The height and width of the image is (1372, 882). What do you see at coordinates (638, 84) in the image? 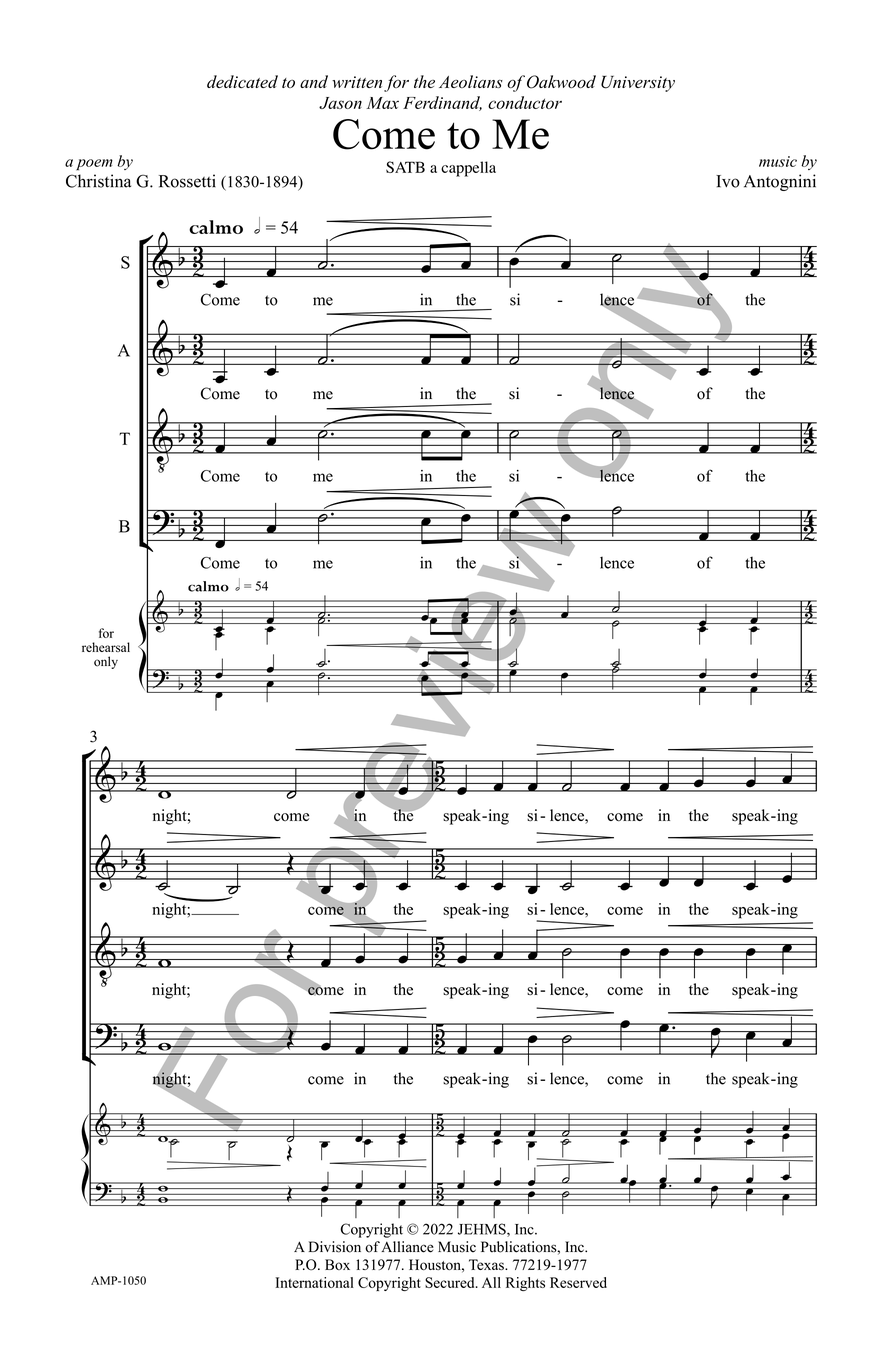
I see `University` at bounding box center [638, 84].
